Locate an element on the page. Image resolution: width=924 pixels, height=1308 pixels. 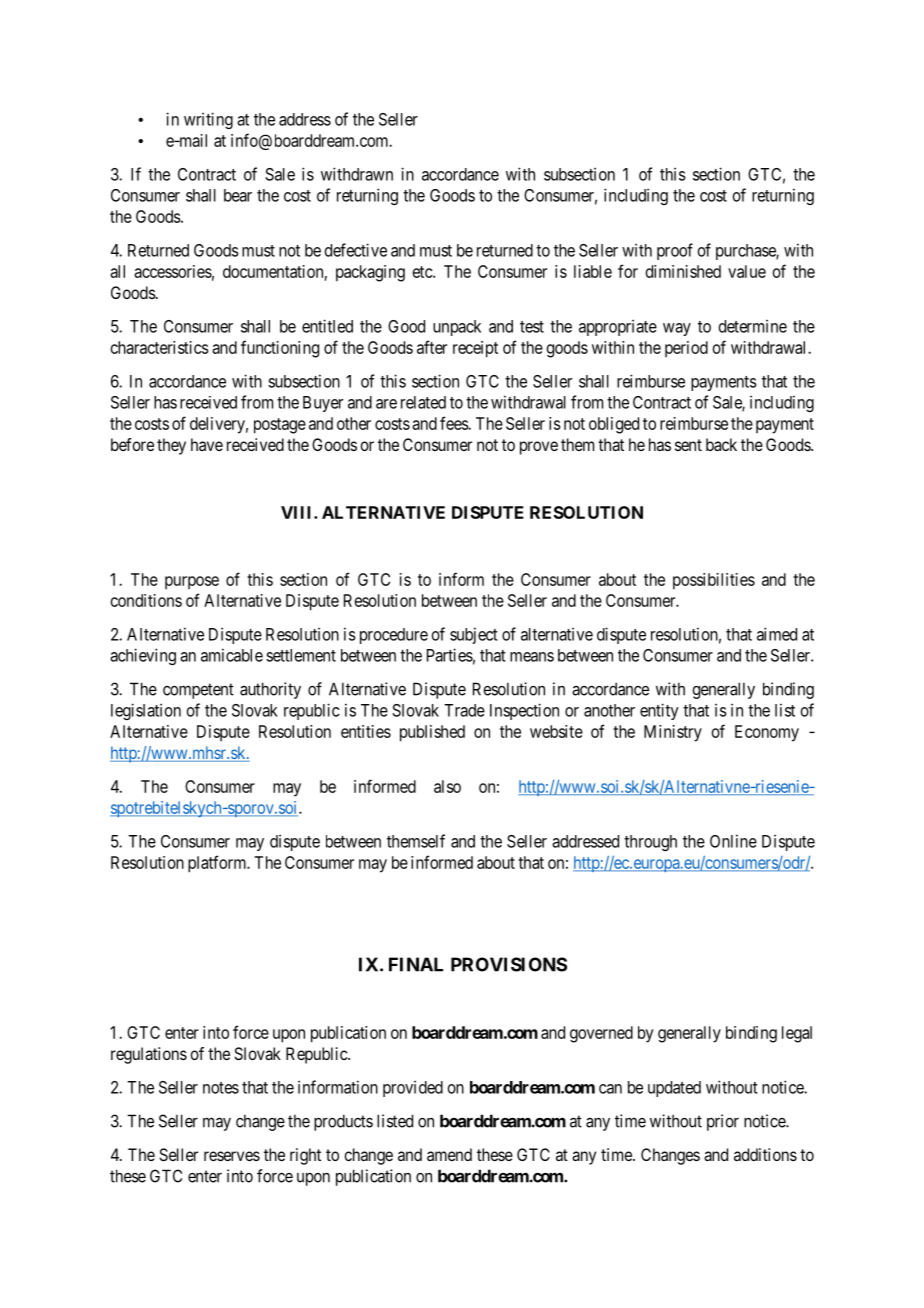
etc is located at coordinates (423, 272).
